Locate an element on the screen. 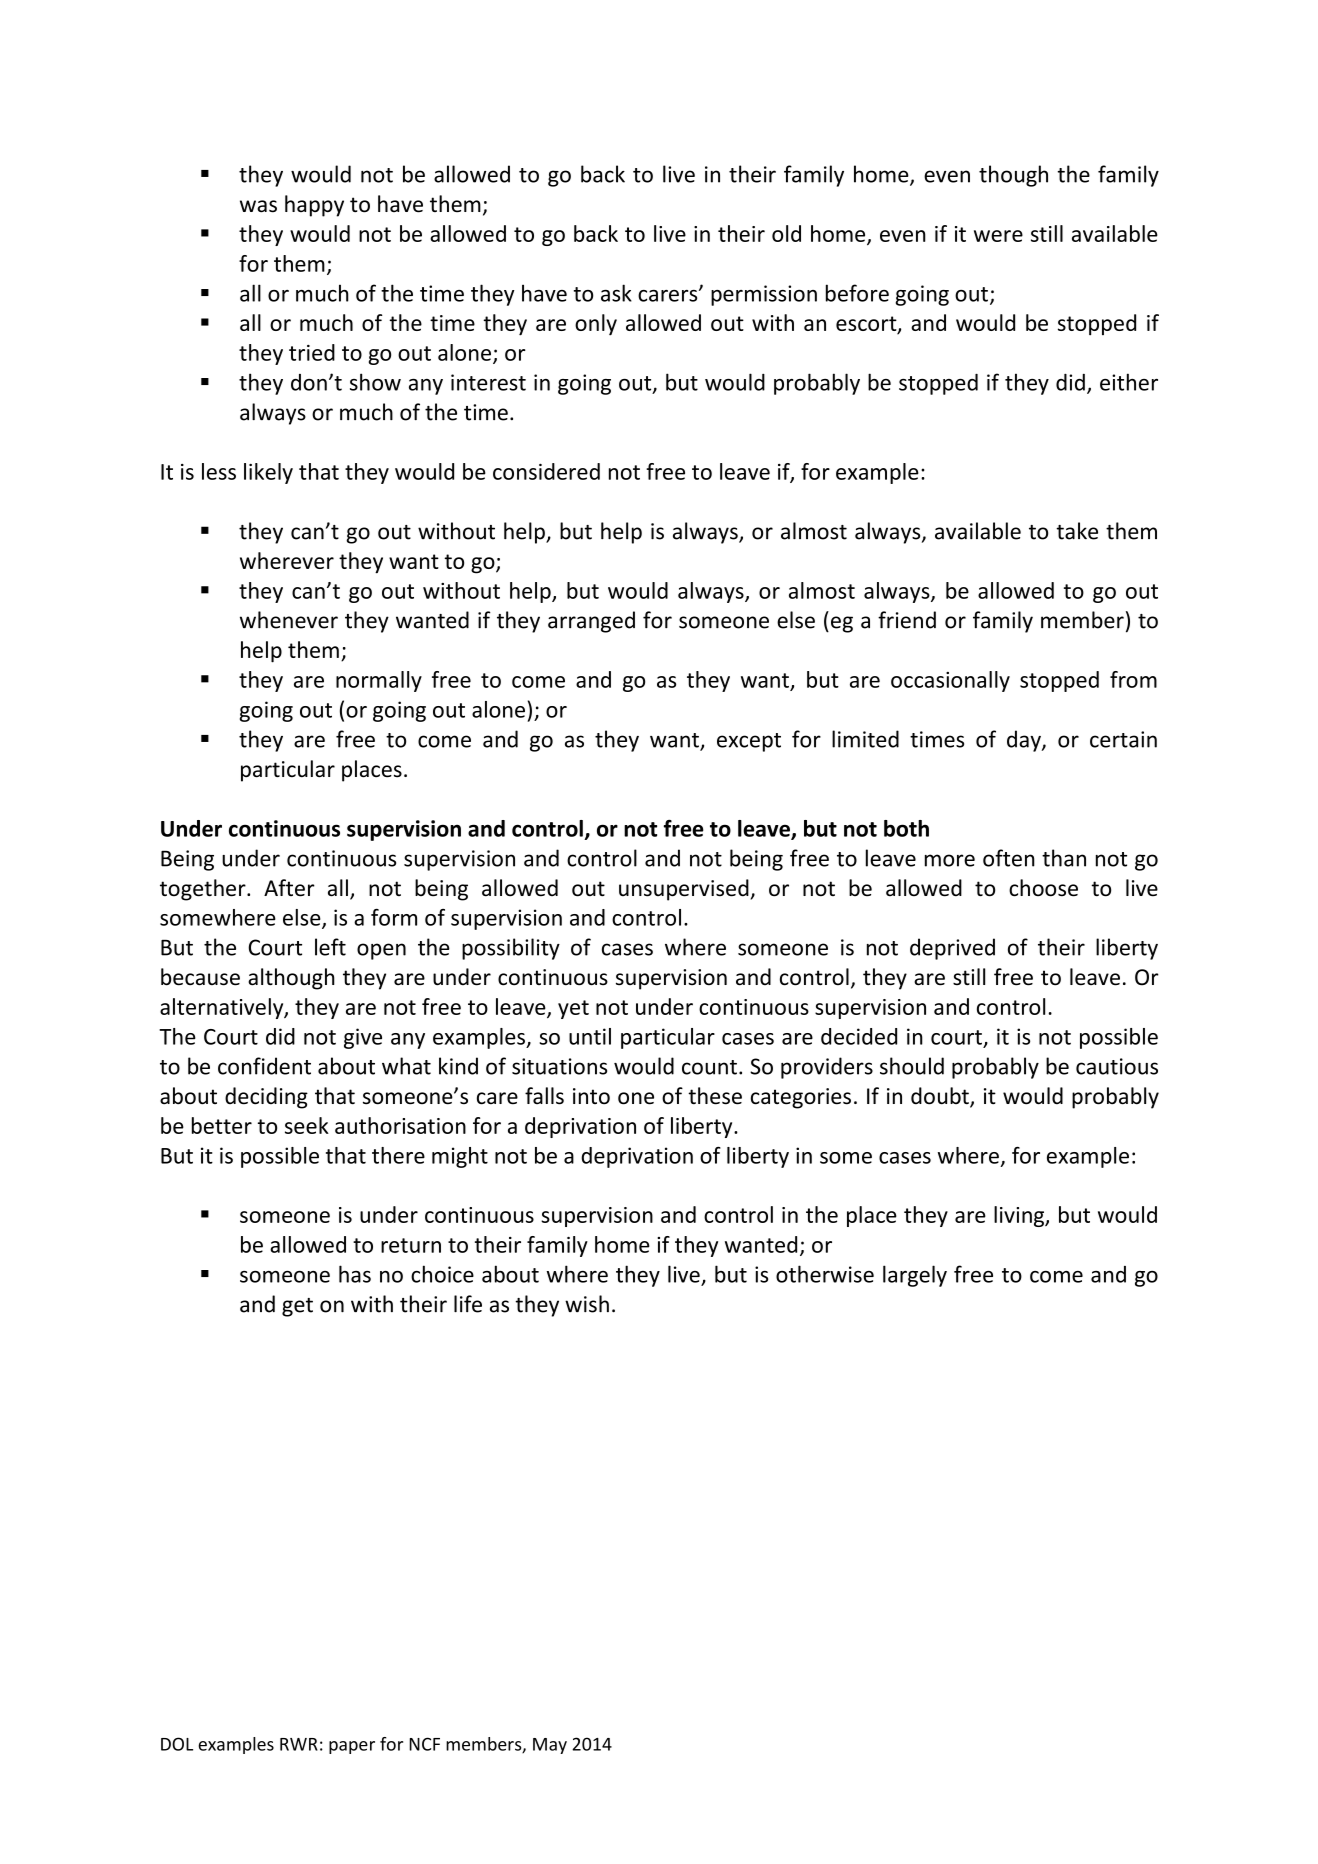 Image resolution: width=1318 pixels, height=1864 pixels. ask is located at coordinates (616, 293).
